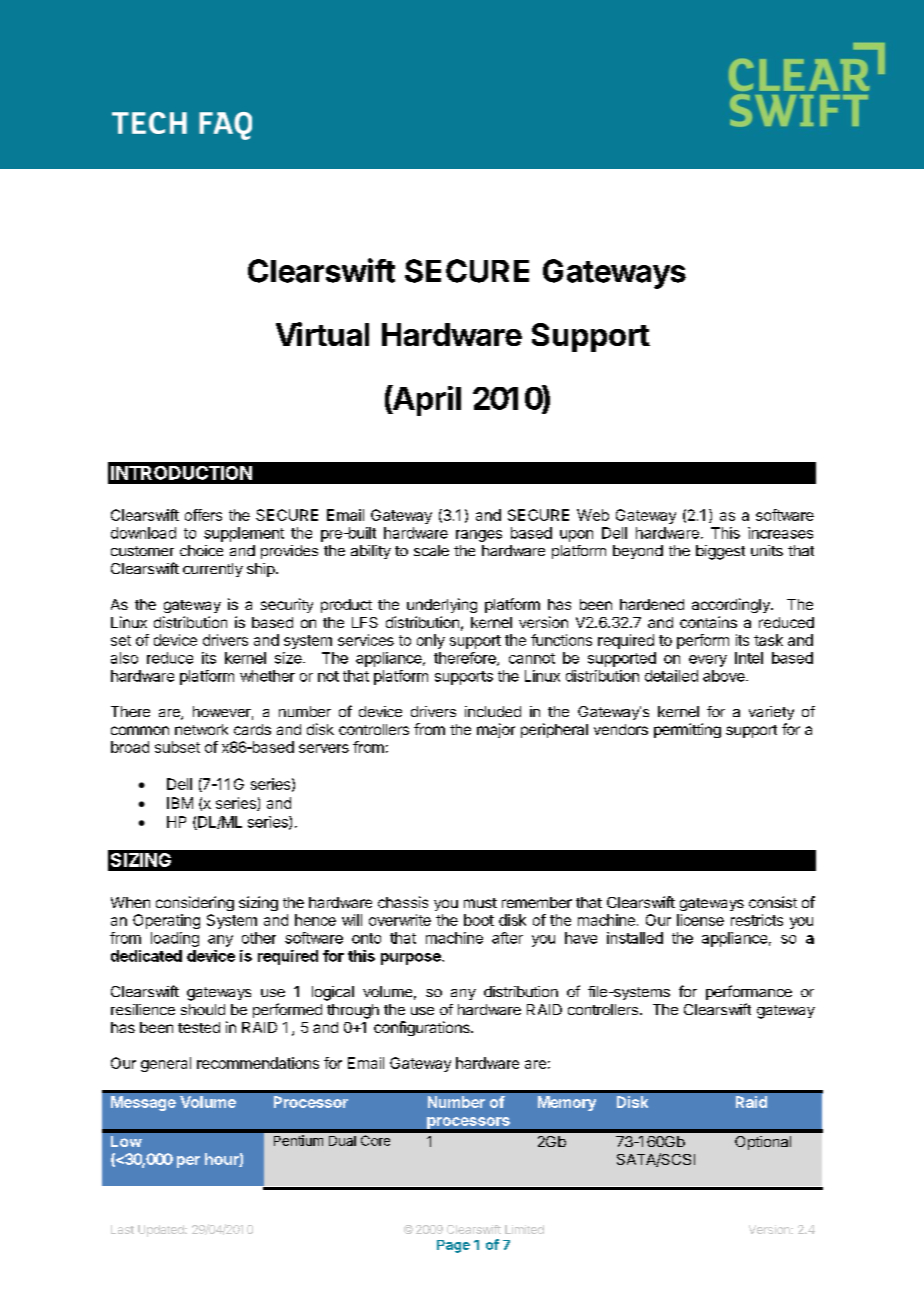 The width and height of the screenshot is (924, 1308). Describe the element at coordinates (493, 711) in the screenshot. I see `included` at that location.
